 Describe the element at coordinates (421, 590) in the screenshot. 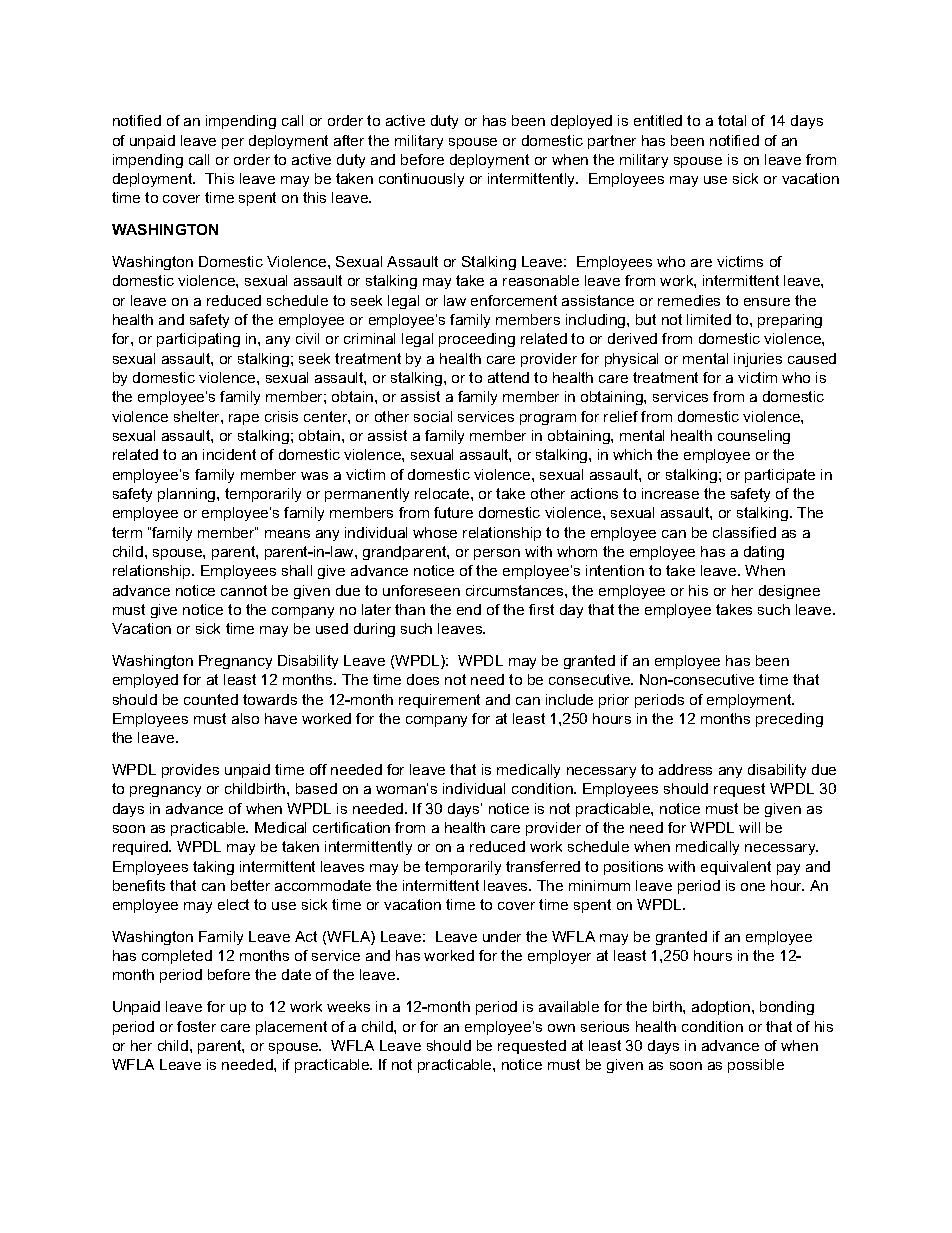

I see `unforeseen` at that location.
